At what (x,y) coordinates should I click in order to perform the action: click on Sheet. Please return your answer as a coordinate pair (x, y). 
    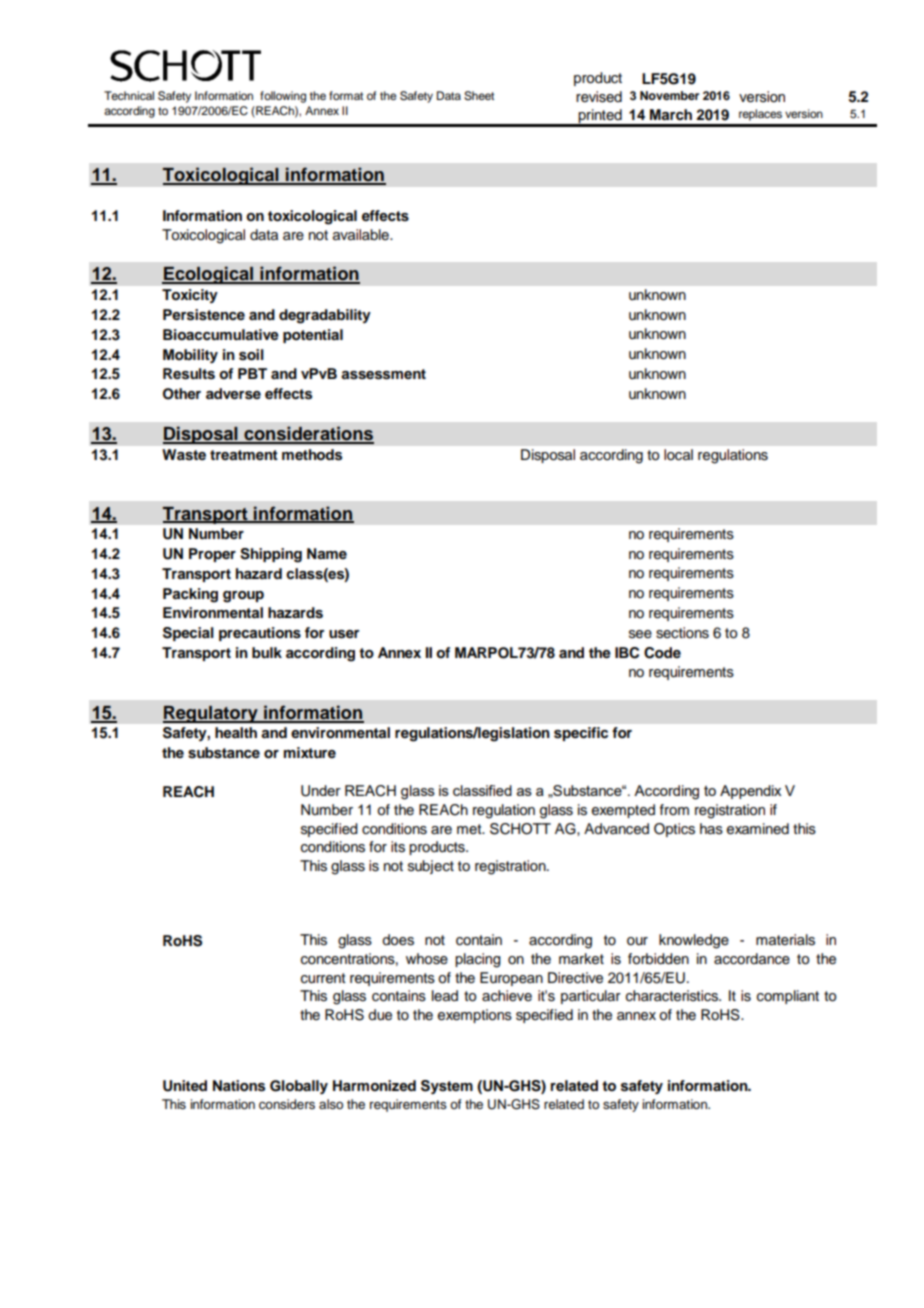
    Looking at the image, I should click on (479, 96).
